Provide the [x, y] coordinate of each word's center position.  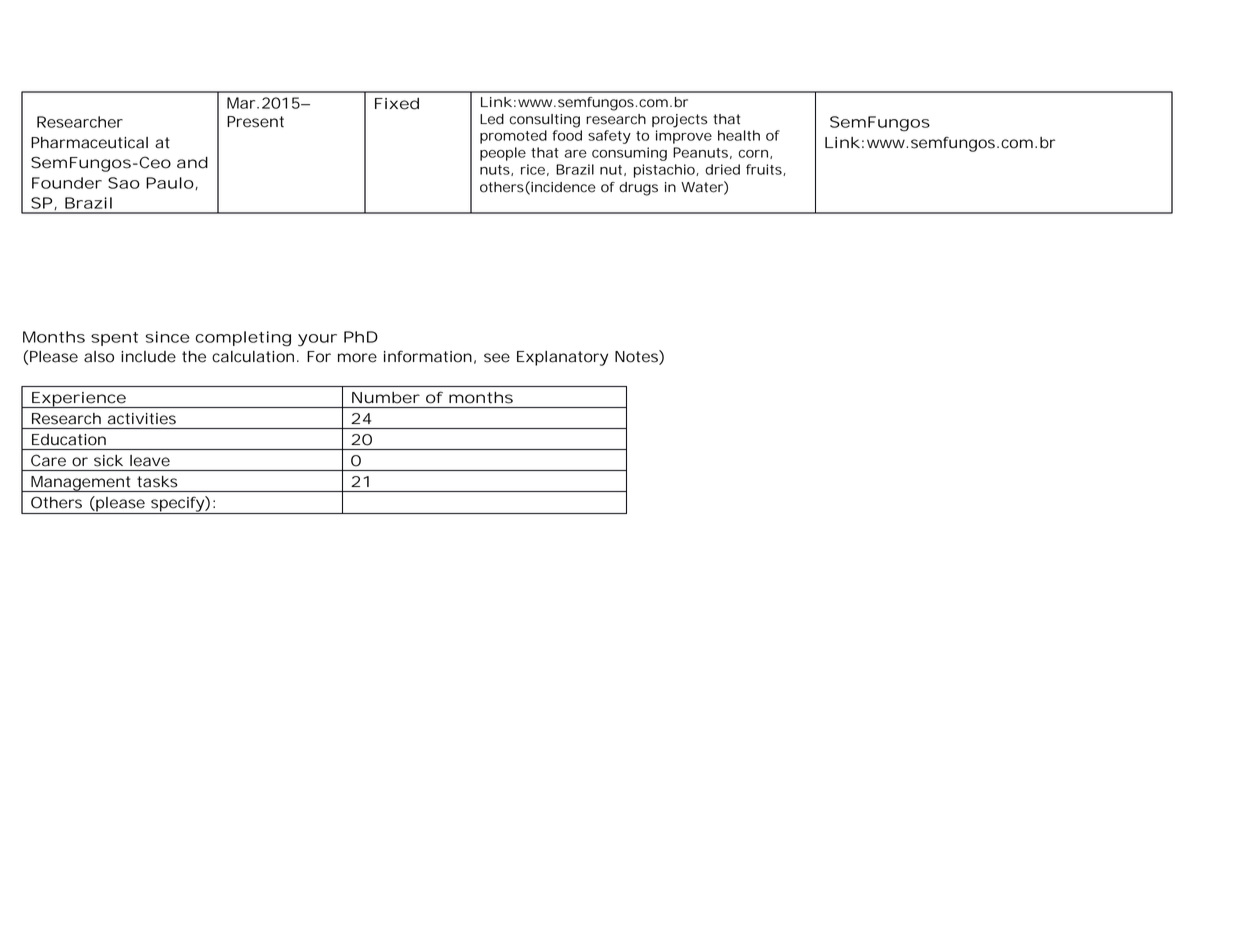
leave [150, 460]
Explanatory [562, 358]
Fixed [397, 104]
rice [533, 169]
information [428, 356]
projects [679, 121]
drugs [638, 189]
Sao [124, 183]
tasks [157, 482]
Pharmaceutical [89, 143]
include [148, 357]
